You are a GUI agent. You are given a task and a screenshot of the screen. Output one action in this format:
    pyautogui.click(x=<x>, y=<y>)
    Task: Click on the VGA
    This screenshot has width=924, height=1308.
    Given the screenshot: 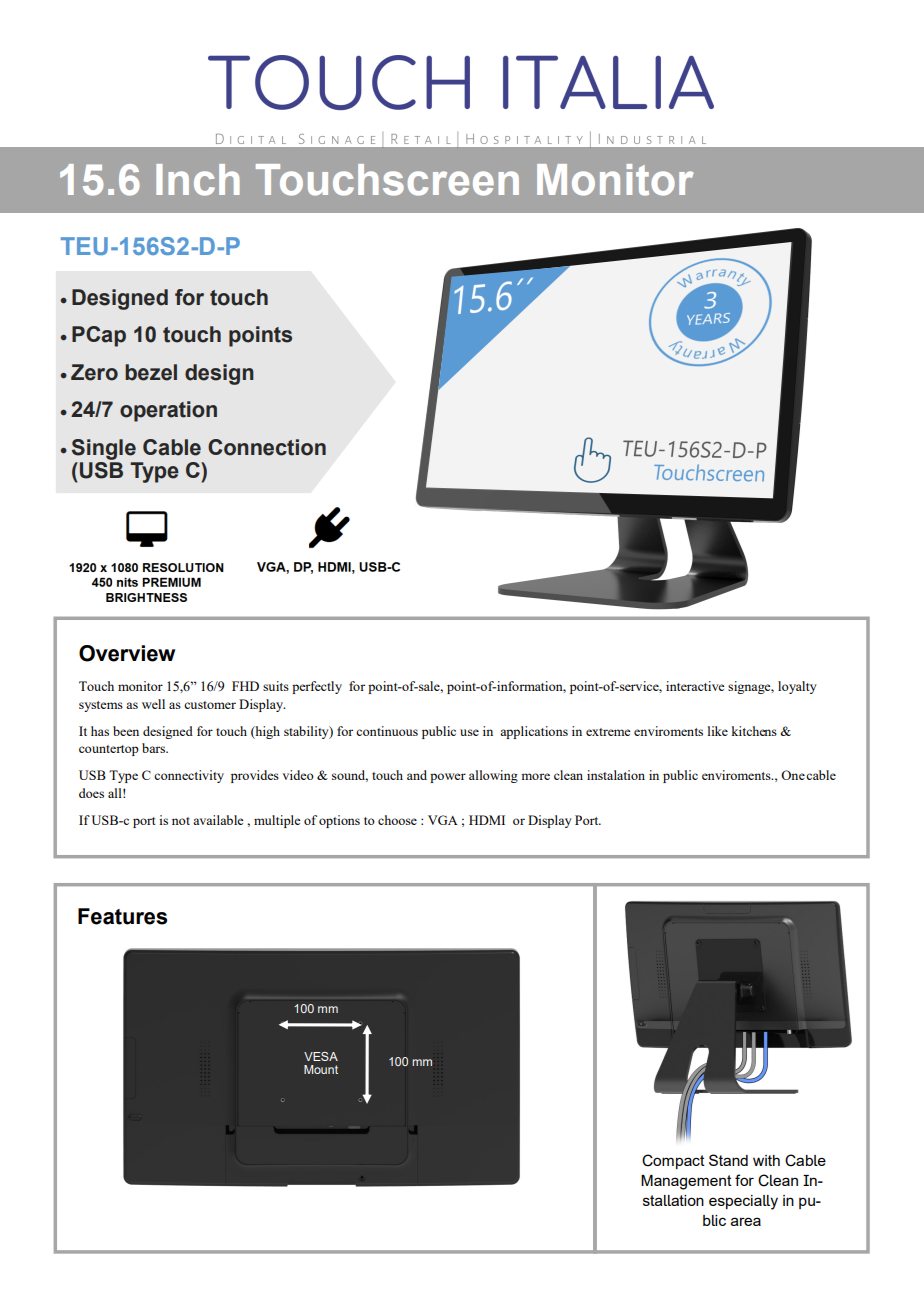 What is the action you would take?
    pyautogui.click(x=443, y=820)
